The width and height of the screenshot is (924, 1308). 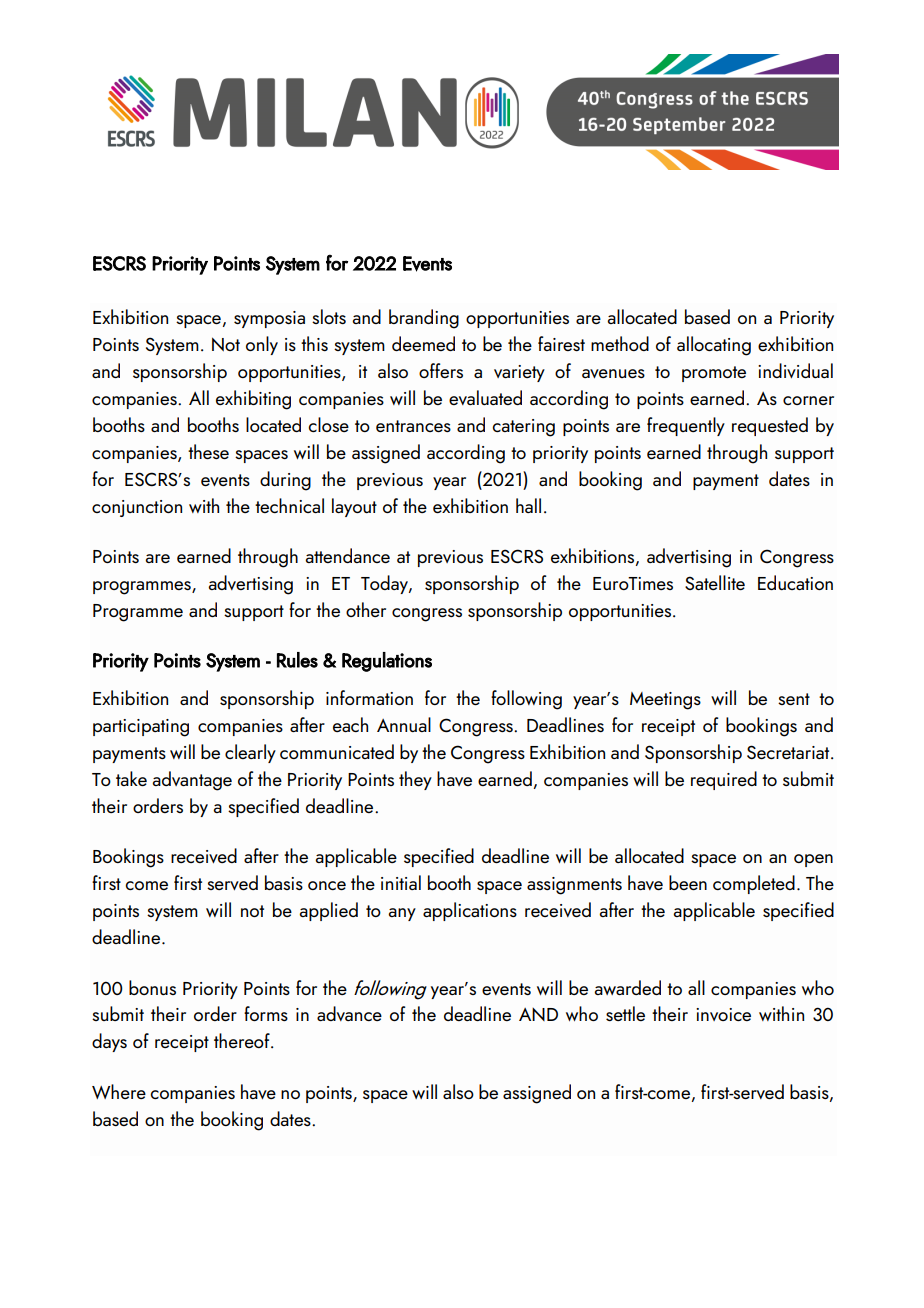 What do you see at coordinates (262, 345) in the screenshot?
I see `only` at bounding box center [262, 345].
